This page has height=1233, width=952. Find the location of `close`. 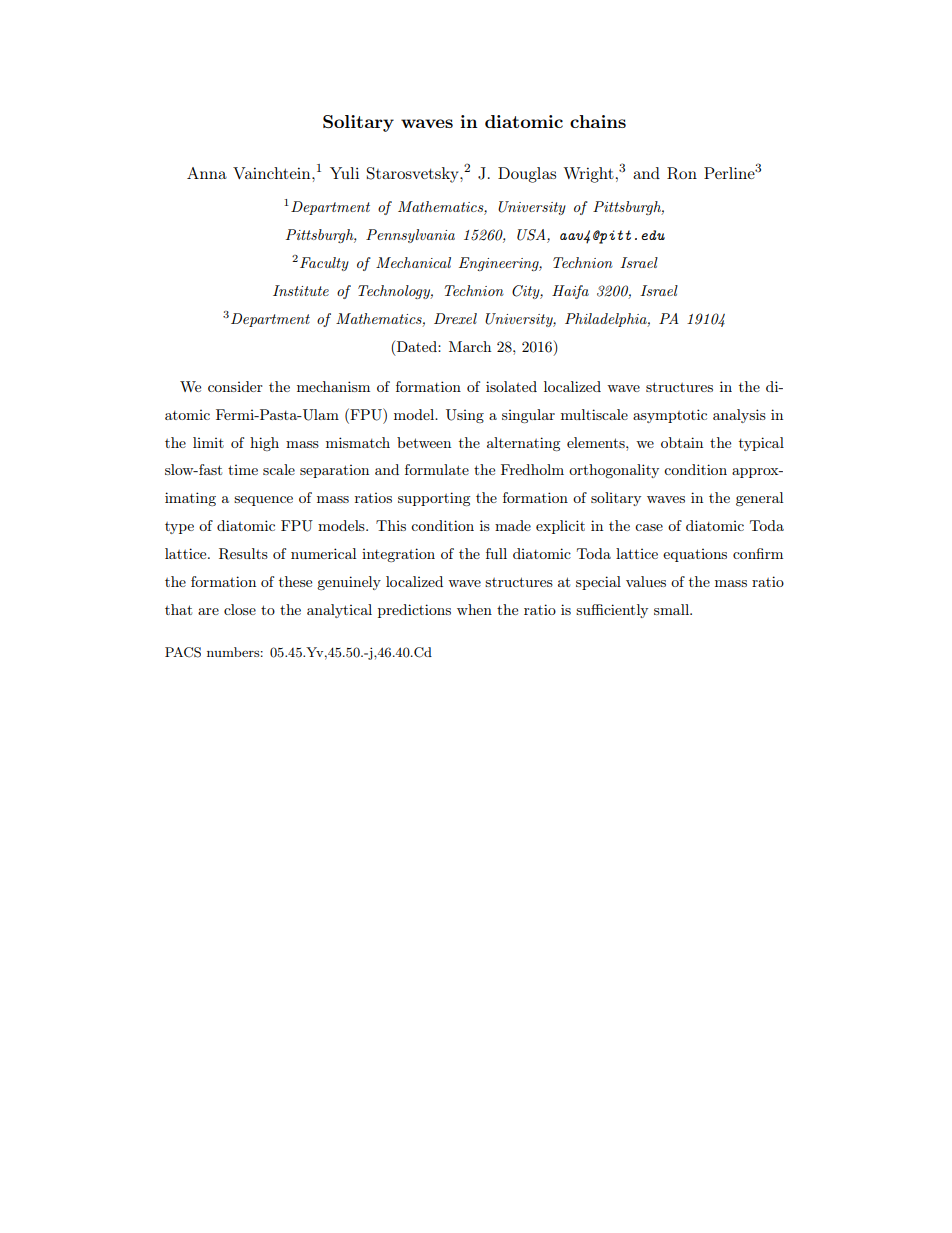

close is located at coordinates (240, 609).
